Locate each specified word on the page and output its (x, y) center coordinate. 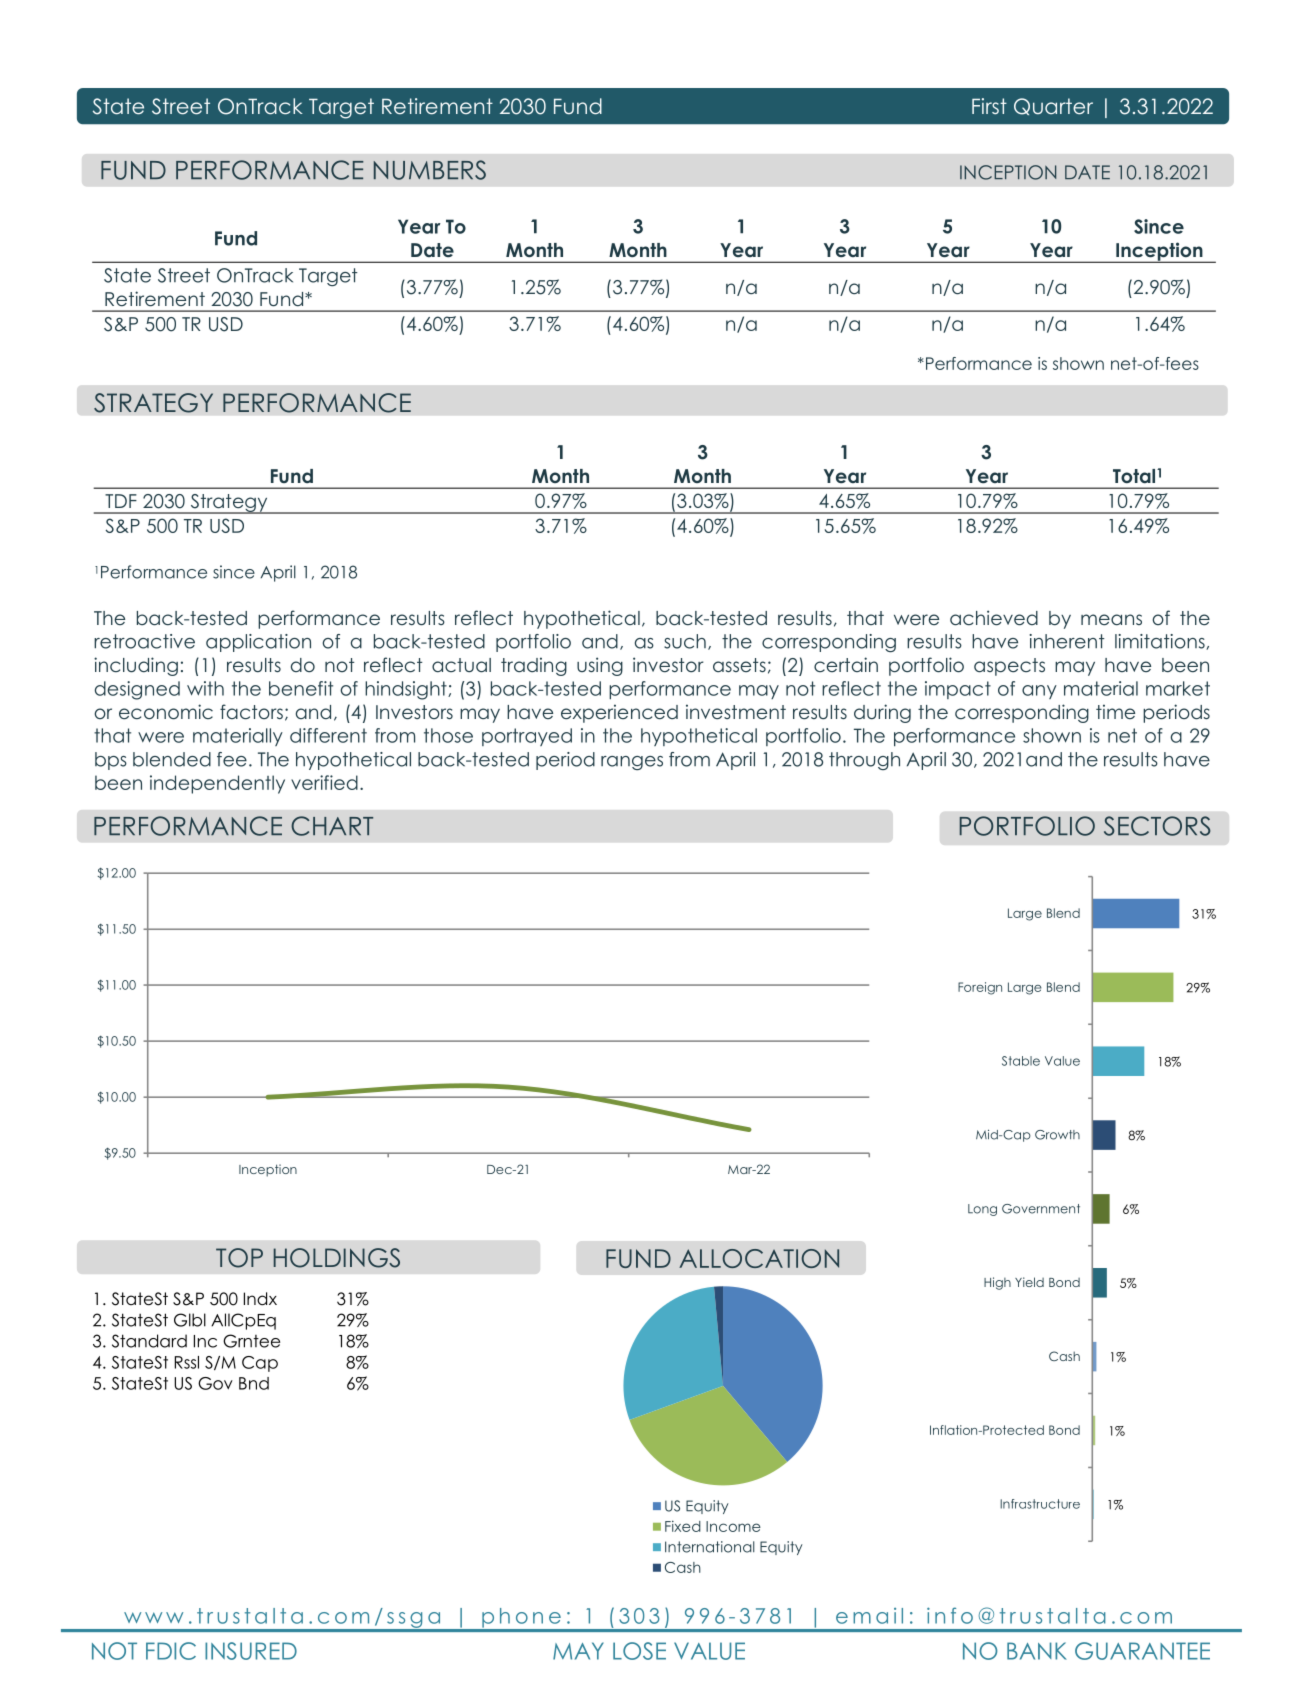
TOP (239, 1258)
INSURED (251, 1651)
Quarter (1053, 106)
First (989, 106)
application (258, 643)
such (685, 641)
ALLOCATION (759, 1258)
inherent (1067, 641)
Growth (1057, 1135)
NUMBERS (430, 170)
